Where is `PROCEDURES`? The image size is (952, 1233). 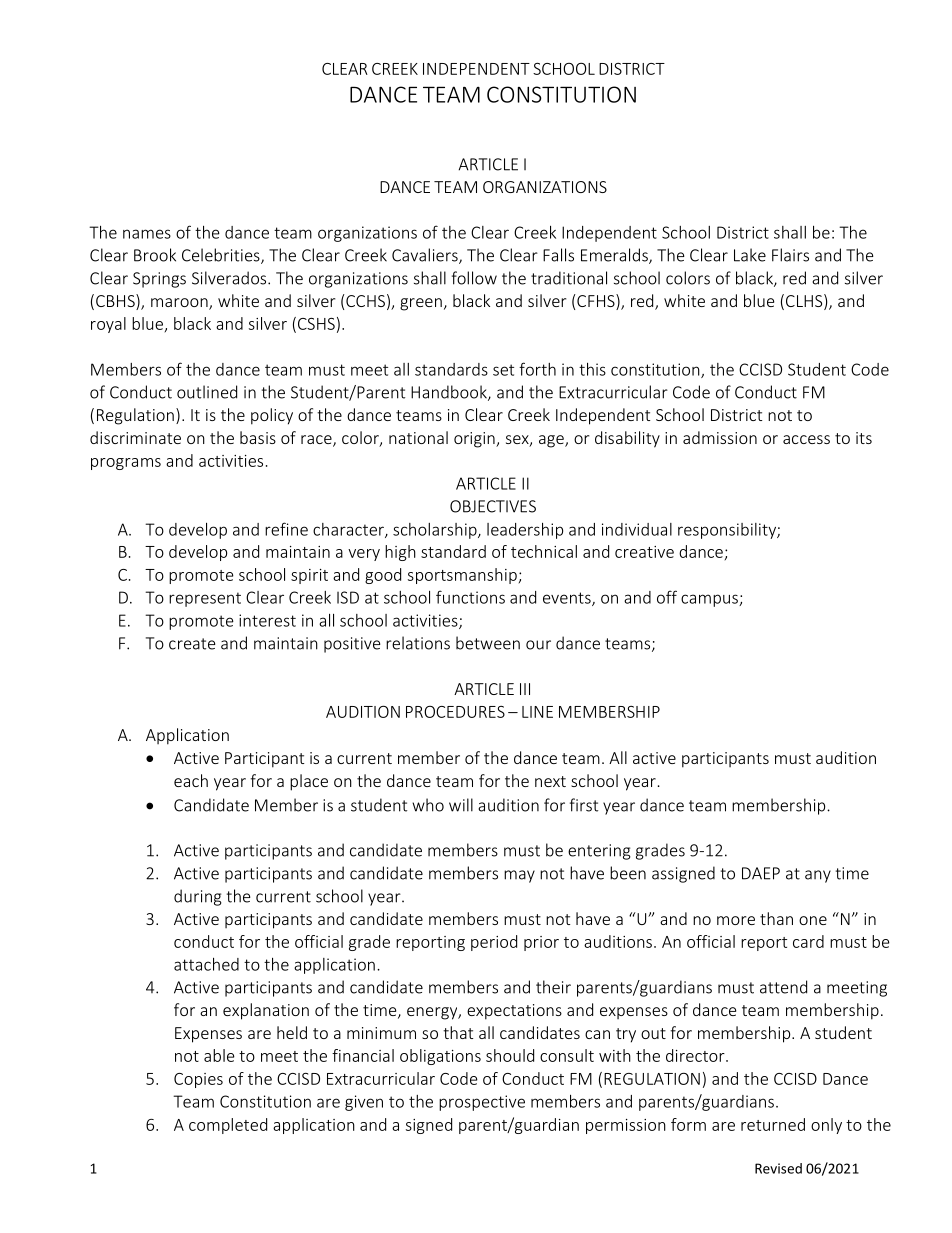 PROCEDURES is located at coordinates (455, 712).
